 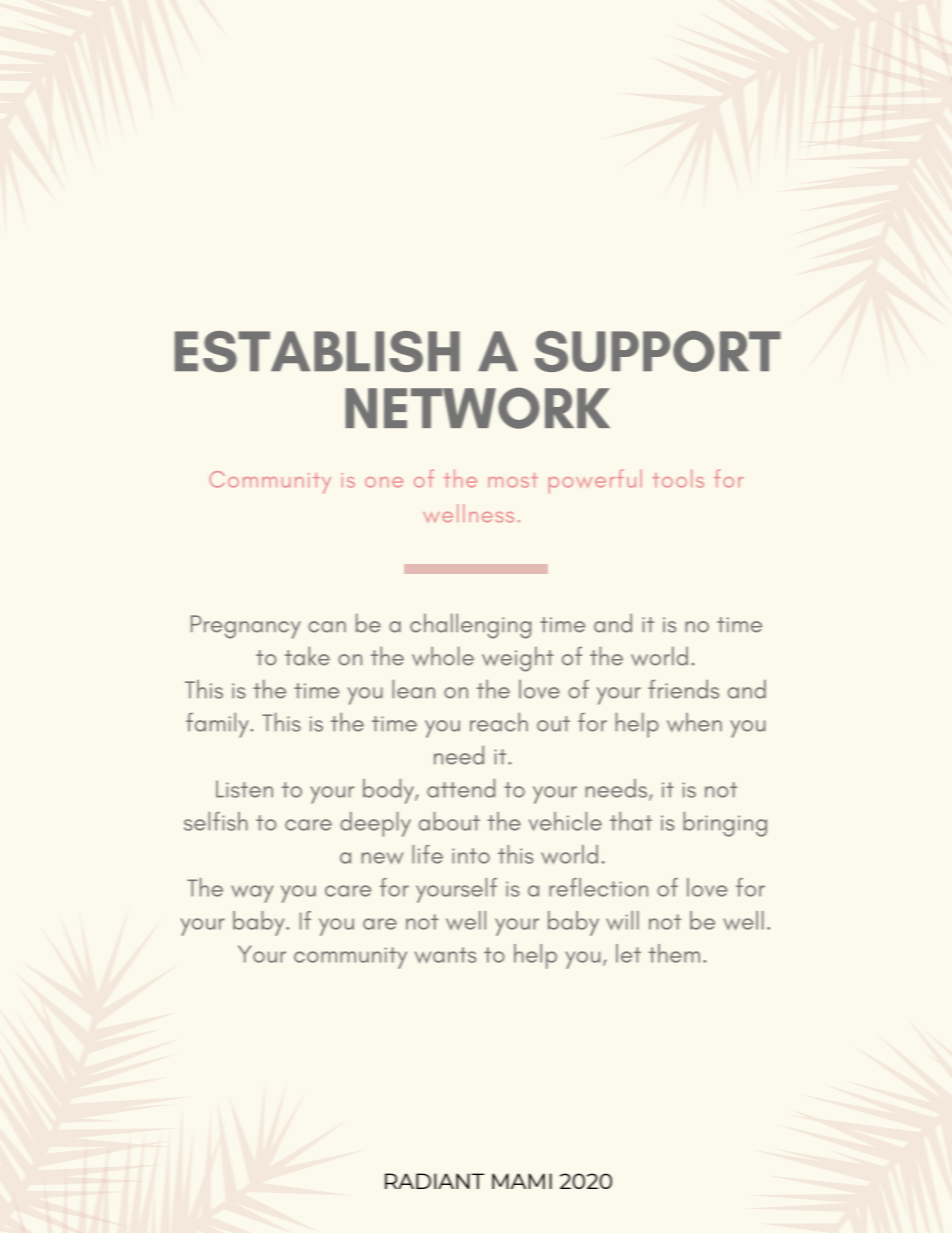 I want to click on way, so click(x=252, y=894).
